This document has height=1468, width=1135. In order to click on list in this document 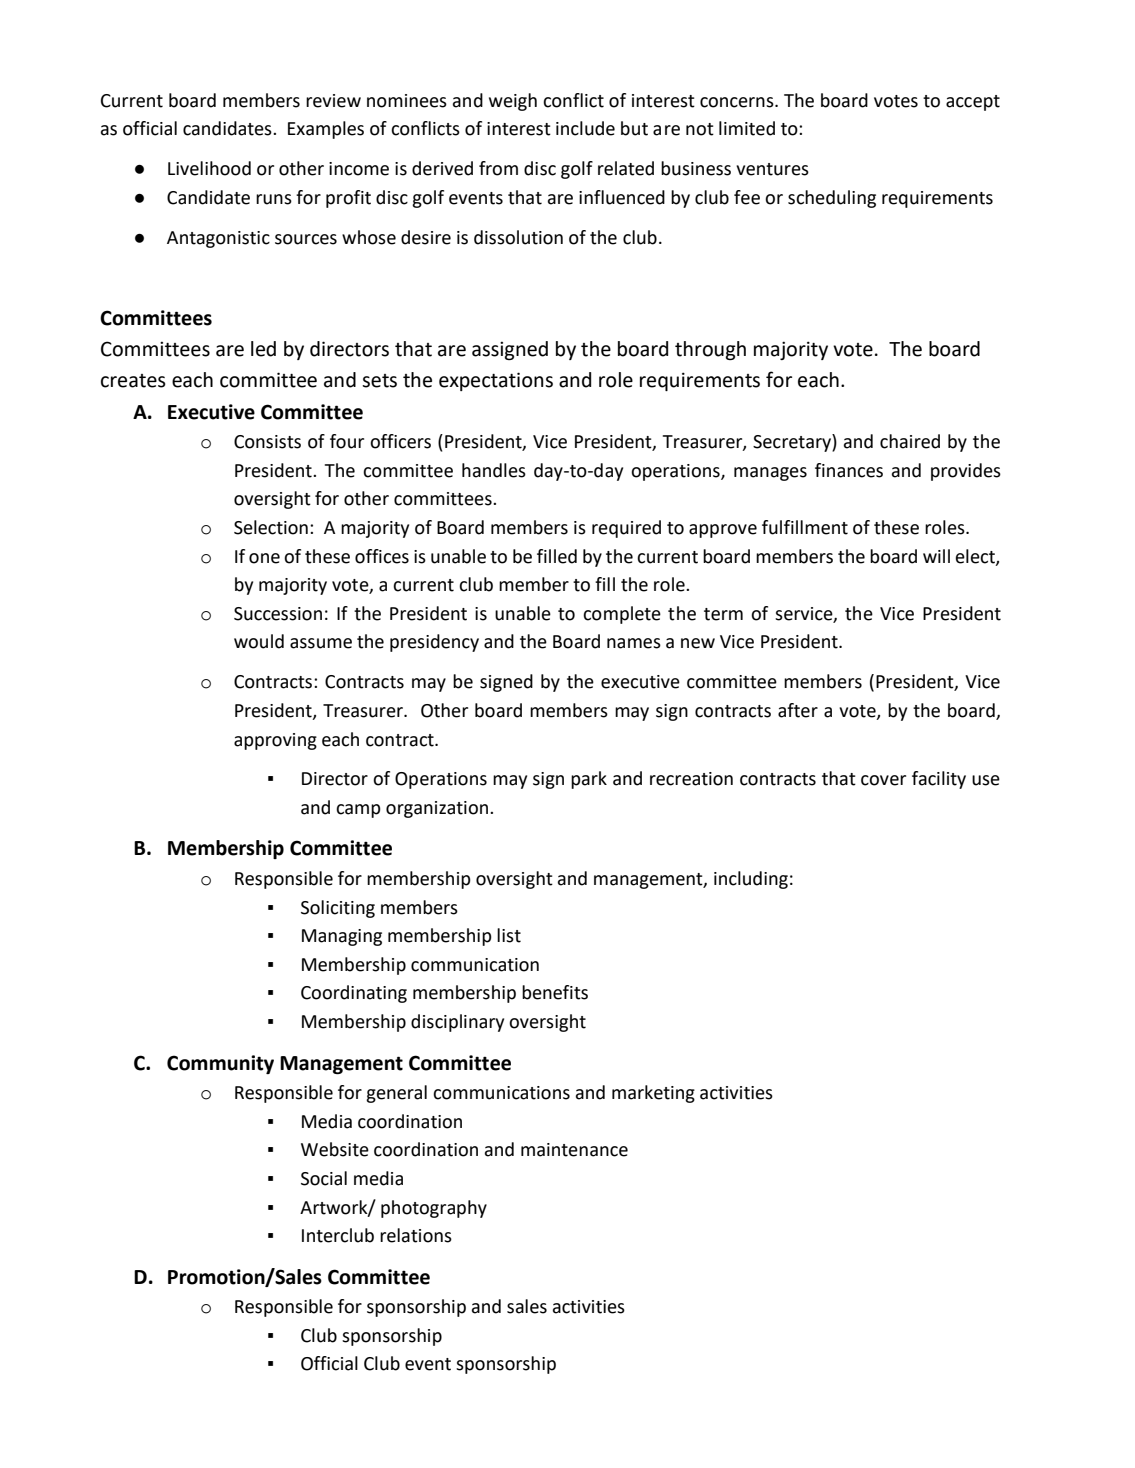, I will do `click(509, 935)`.
